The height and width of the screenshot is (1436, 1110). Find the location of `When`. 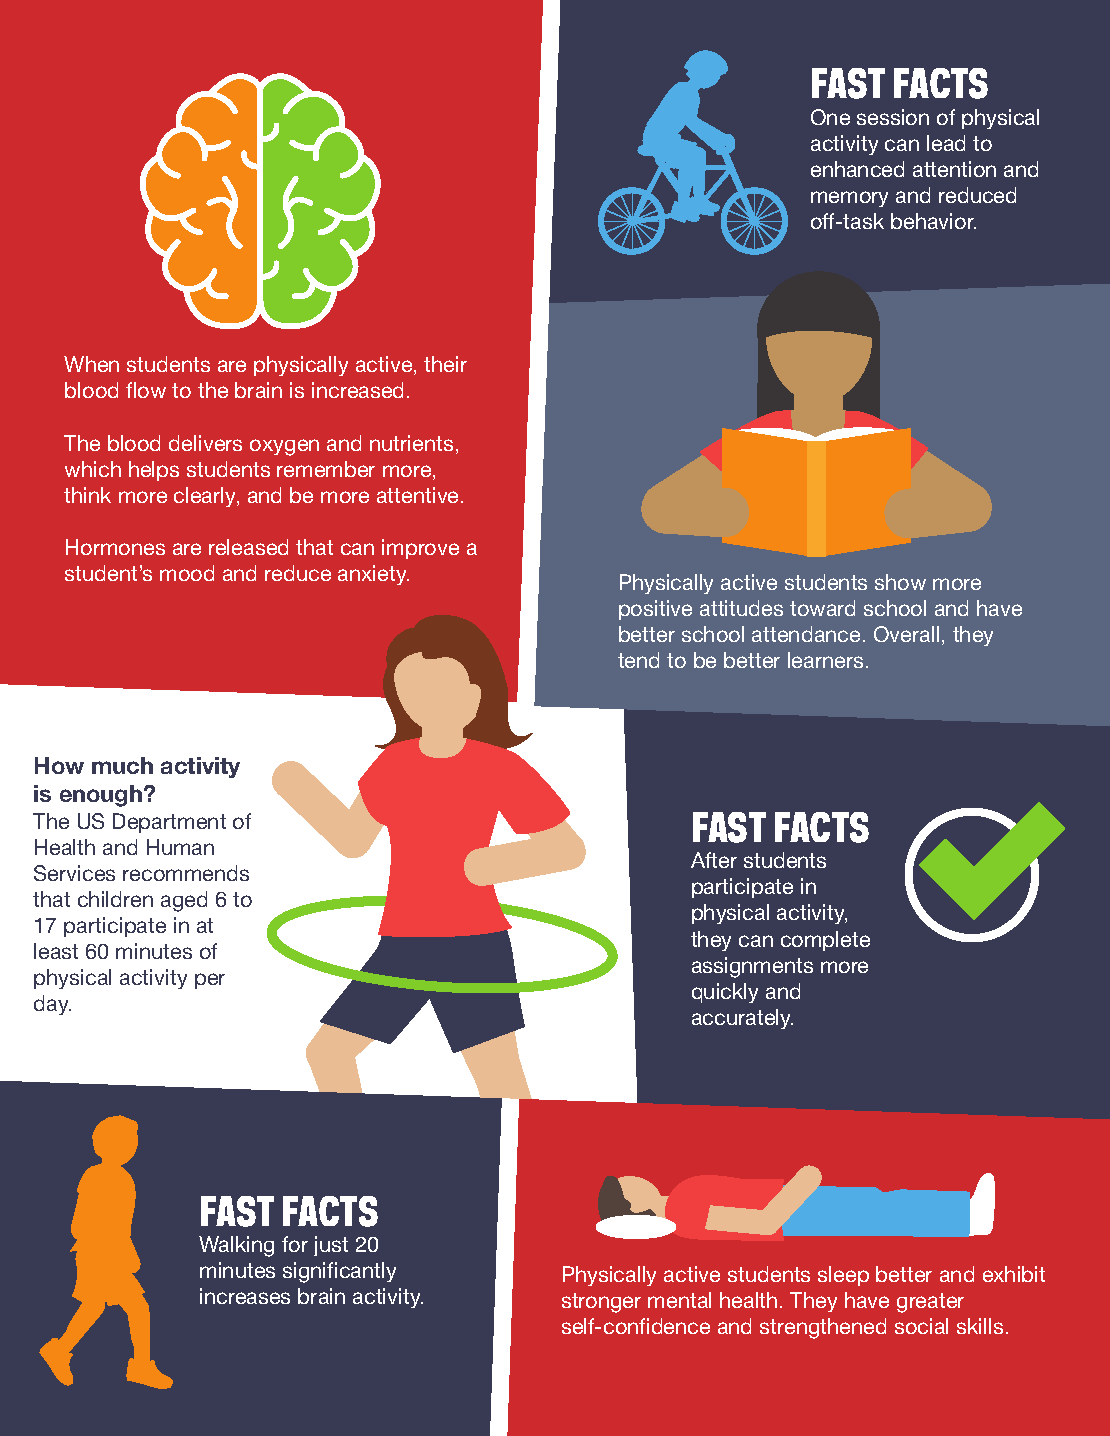

When is located at coordinates (91, 364).
